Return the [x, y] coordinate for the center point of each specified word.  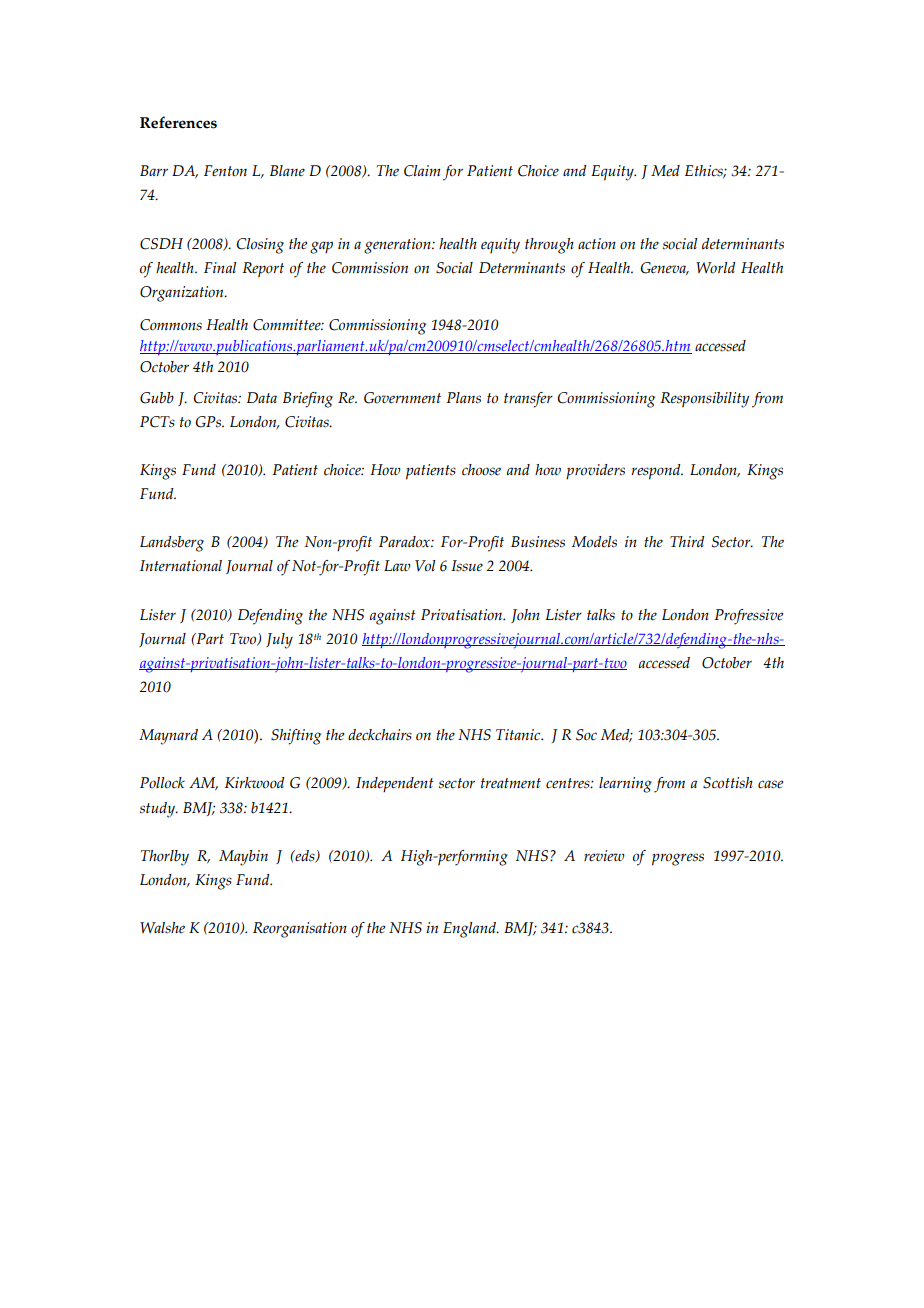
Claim [422, 171]
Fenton [225, 171]
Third [687, 541]
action [597, 244]
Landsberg [172, 544]
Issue [467, 566]
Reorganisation [300, 930]
